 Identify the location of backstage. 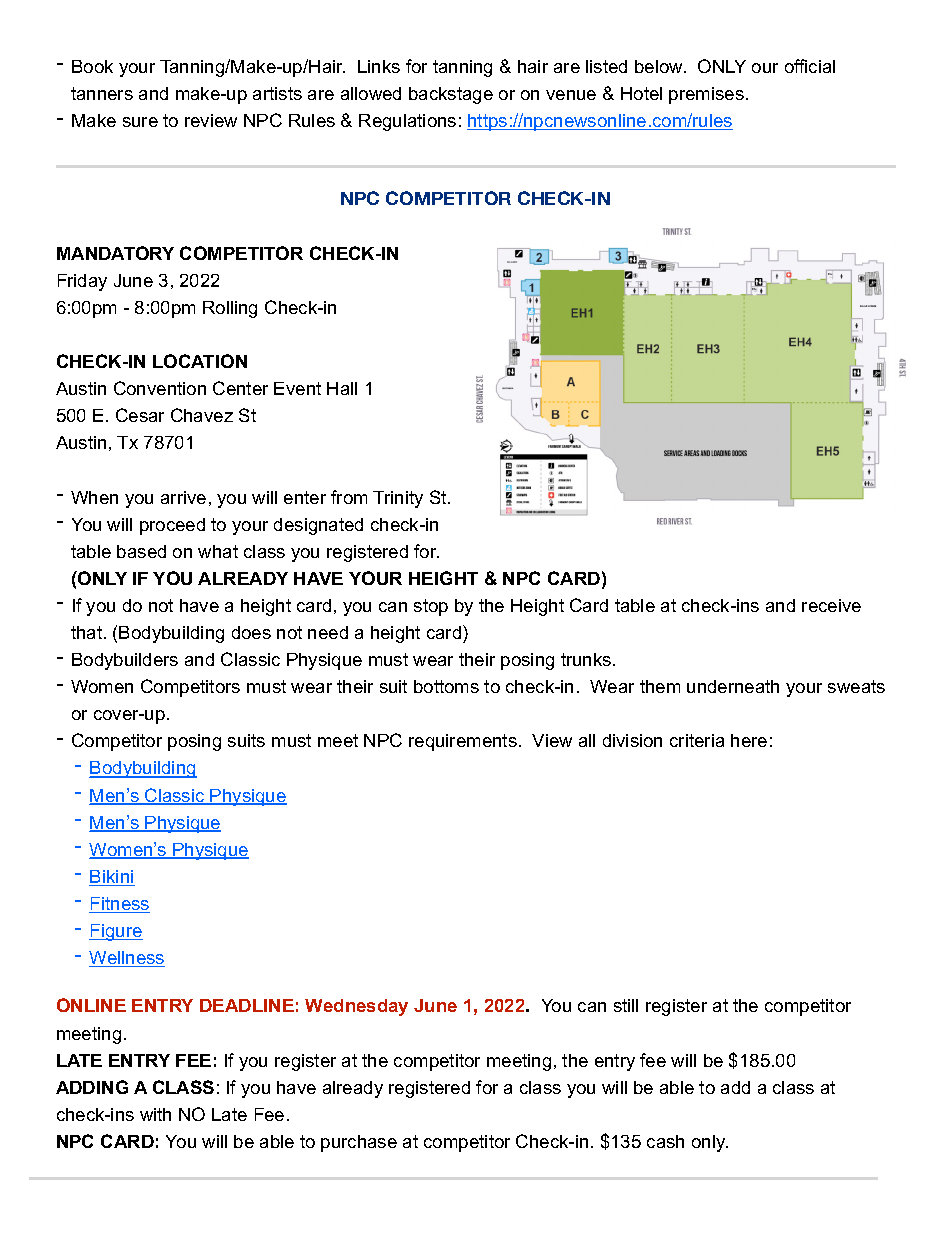
(451, 95).
